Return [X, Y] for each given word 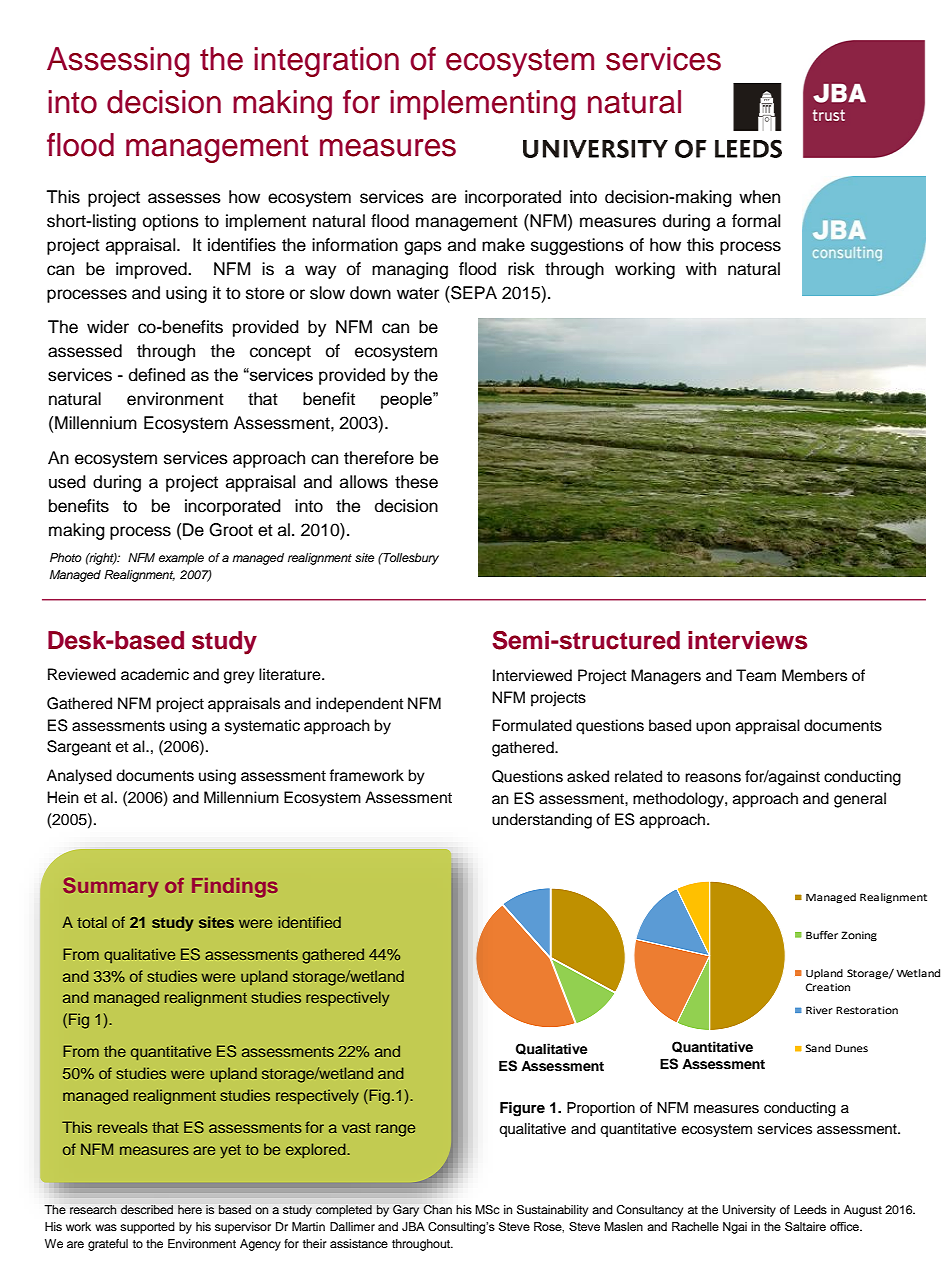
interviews [747, 640]
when [759, 197]
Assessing [118, 62]
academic [155, 674]
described [147, 1209]
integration [326, 62]
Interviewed [532, 675]
